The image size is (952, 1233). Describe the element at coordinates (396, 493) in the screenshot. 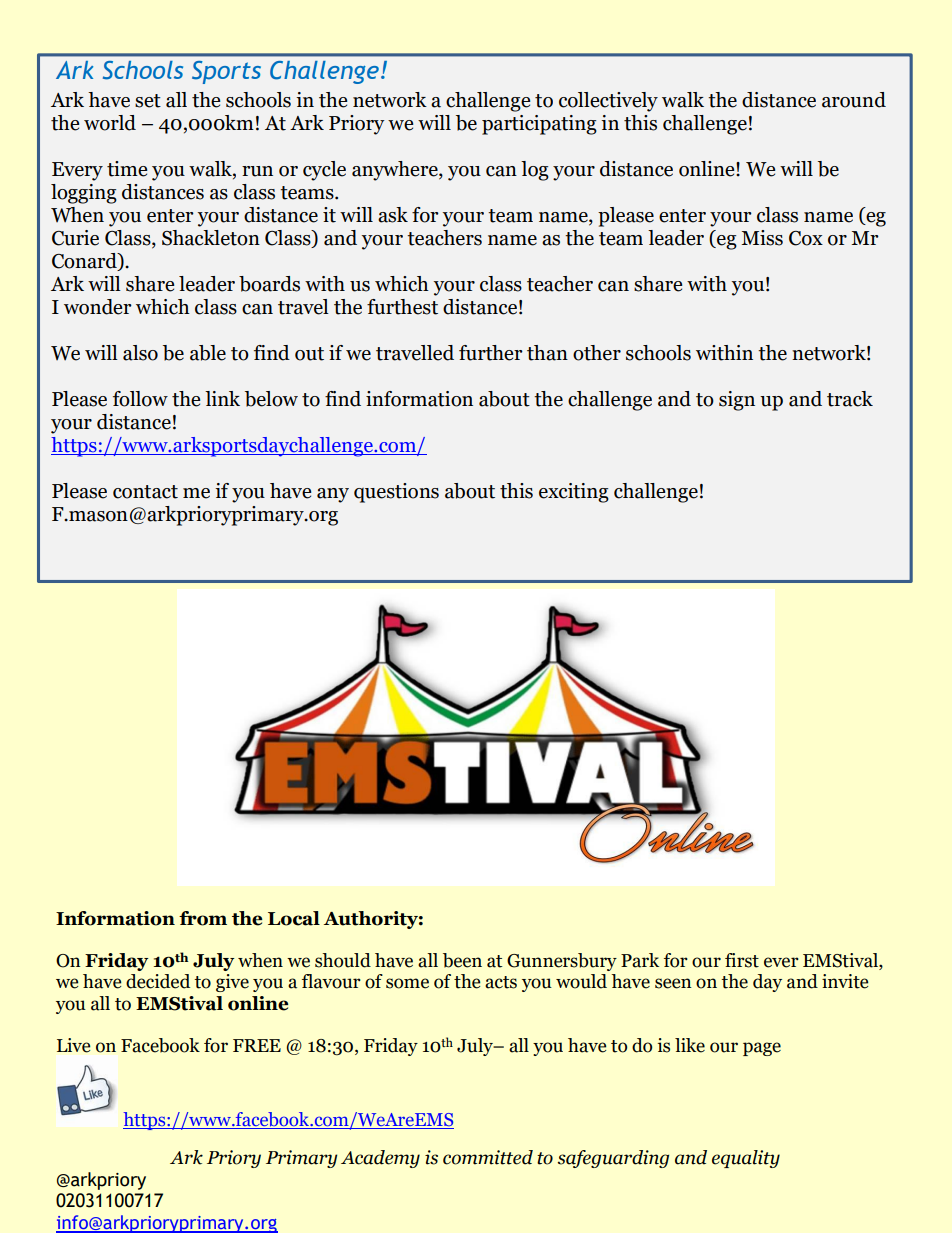

I see `questions` at that location.
